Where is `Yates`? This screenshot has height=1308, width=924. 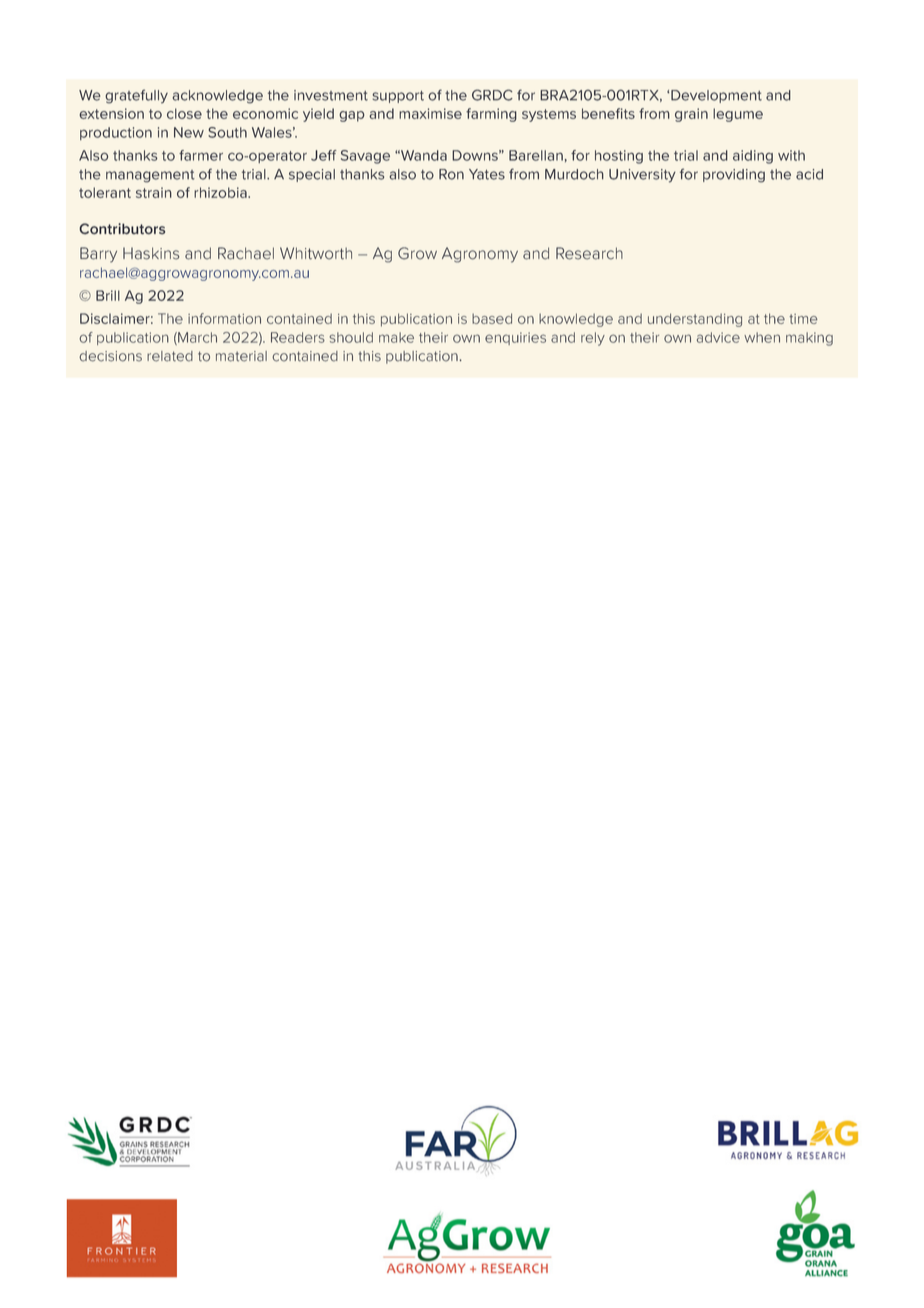 Yates is located at coordinates (487, 174).
